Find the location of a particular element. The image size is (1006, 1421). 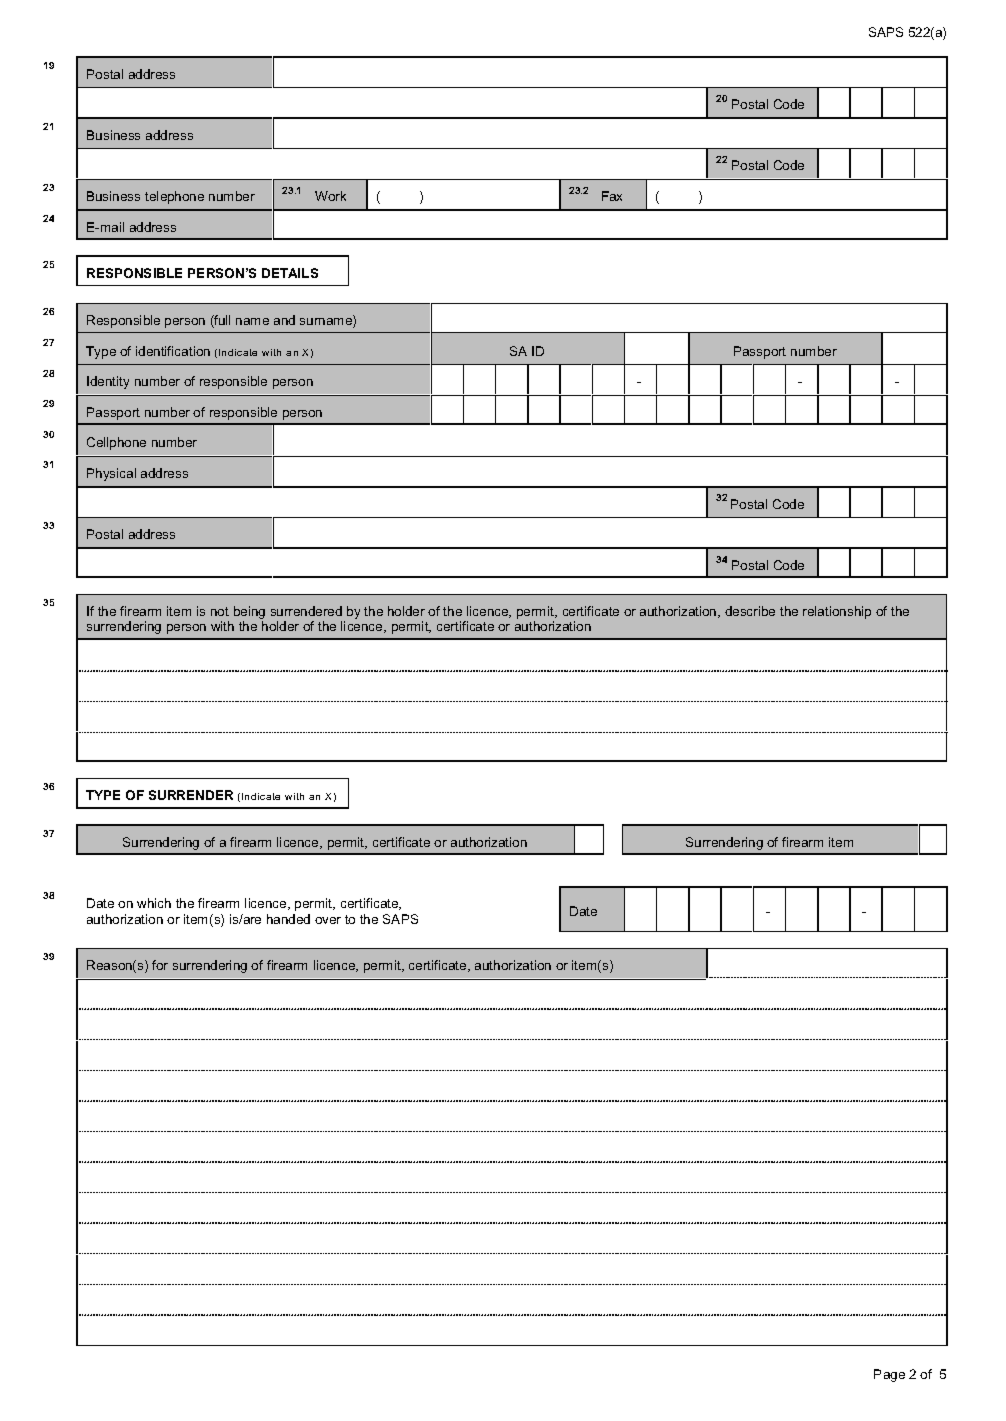

not is located at coordinates (220, 611).
